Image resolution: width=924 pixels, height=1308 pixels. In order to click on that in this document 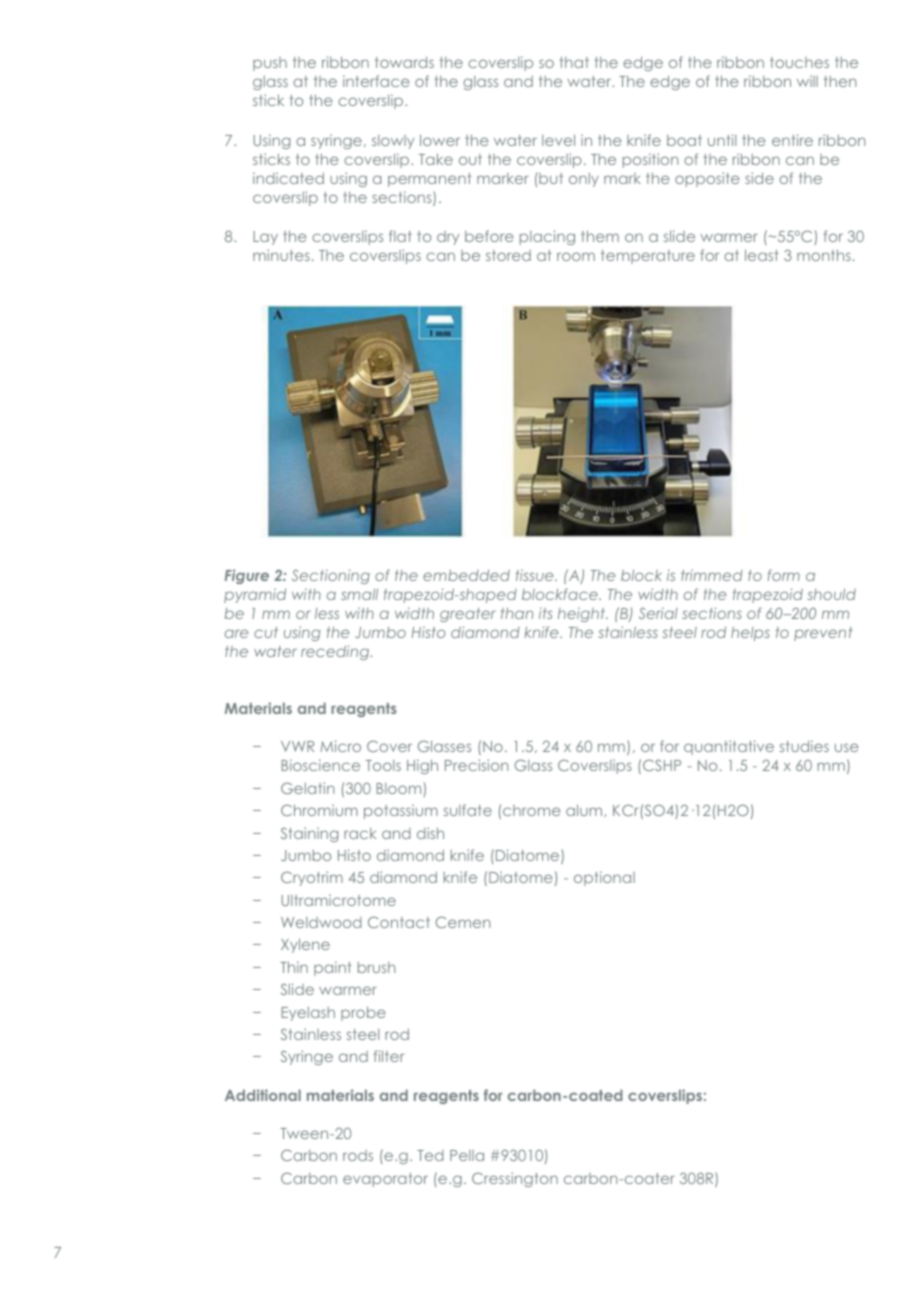, I will do `click(574, 62)`.
